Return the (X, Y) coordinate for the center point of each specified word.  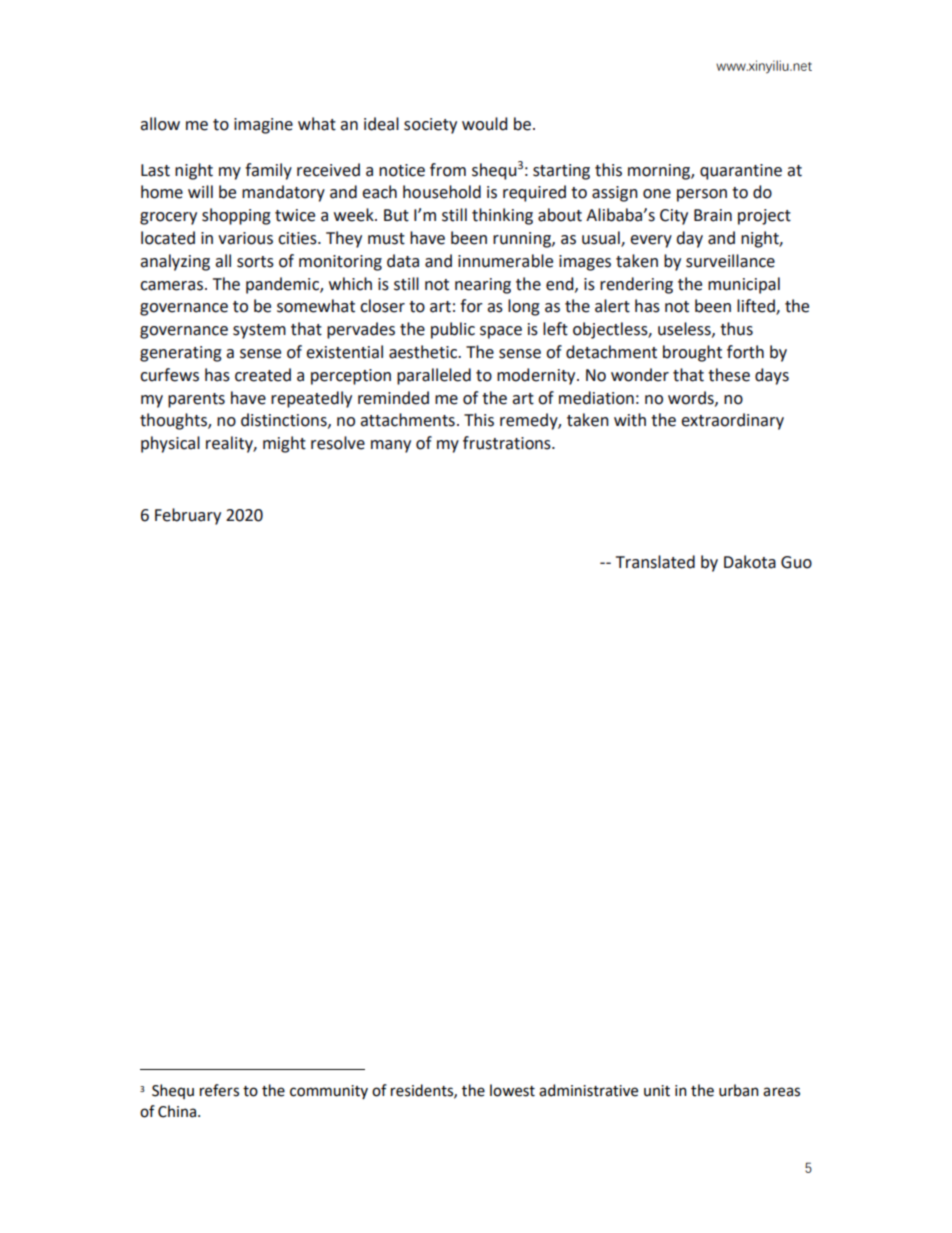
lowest (512, 1090)
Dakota (750, 562)
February (188, 516)
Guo (796, 562)
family (268, 171)
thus (736, 329)
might (284, 444)
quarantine (741, 172)
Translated (655, 562)
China (178, 1111)
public (453, 330)
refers (219, 1090)
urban (739, 1090)
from (448, 170)
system (259, 331)
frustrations (508, 443)
